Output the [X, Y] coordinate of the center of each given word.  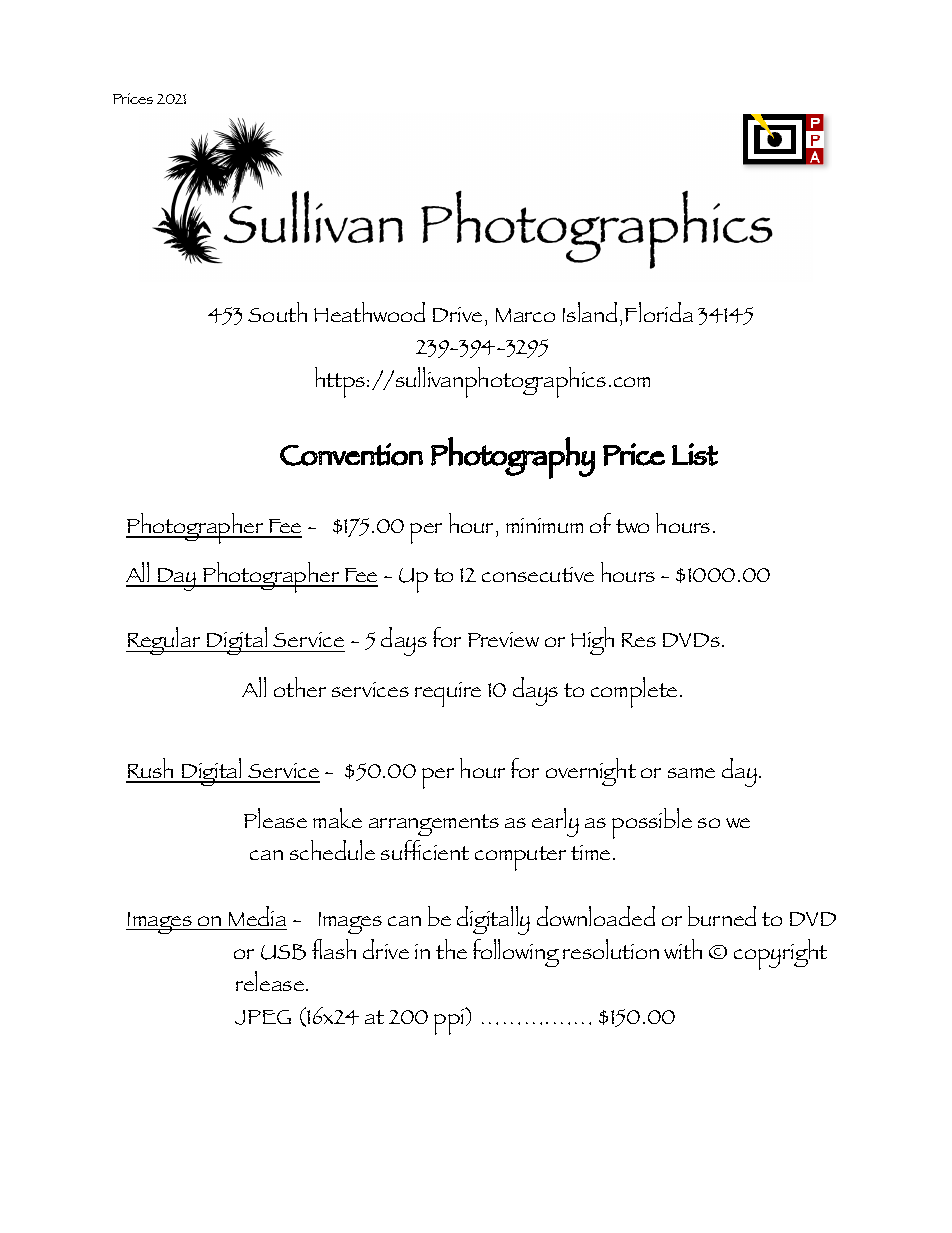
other [300, 687]
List [695, 454]
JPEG [263, 1017]
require [448, 694]
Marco [525, 315]
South [277, 312]
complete [636, 692]
